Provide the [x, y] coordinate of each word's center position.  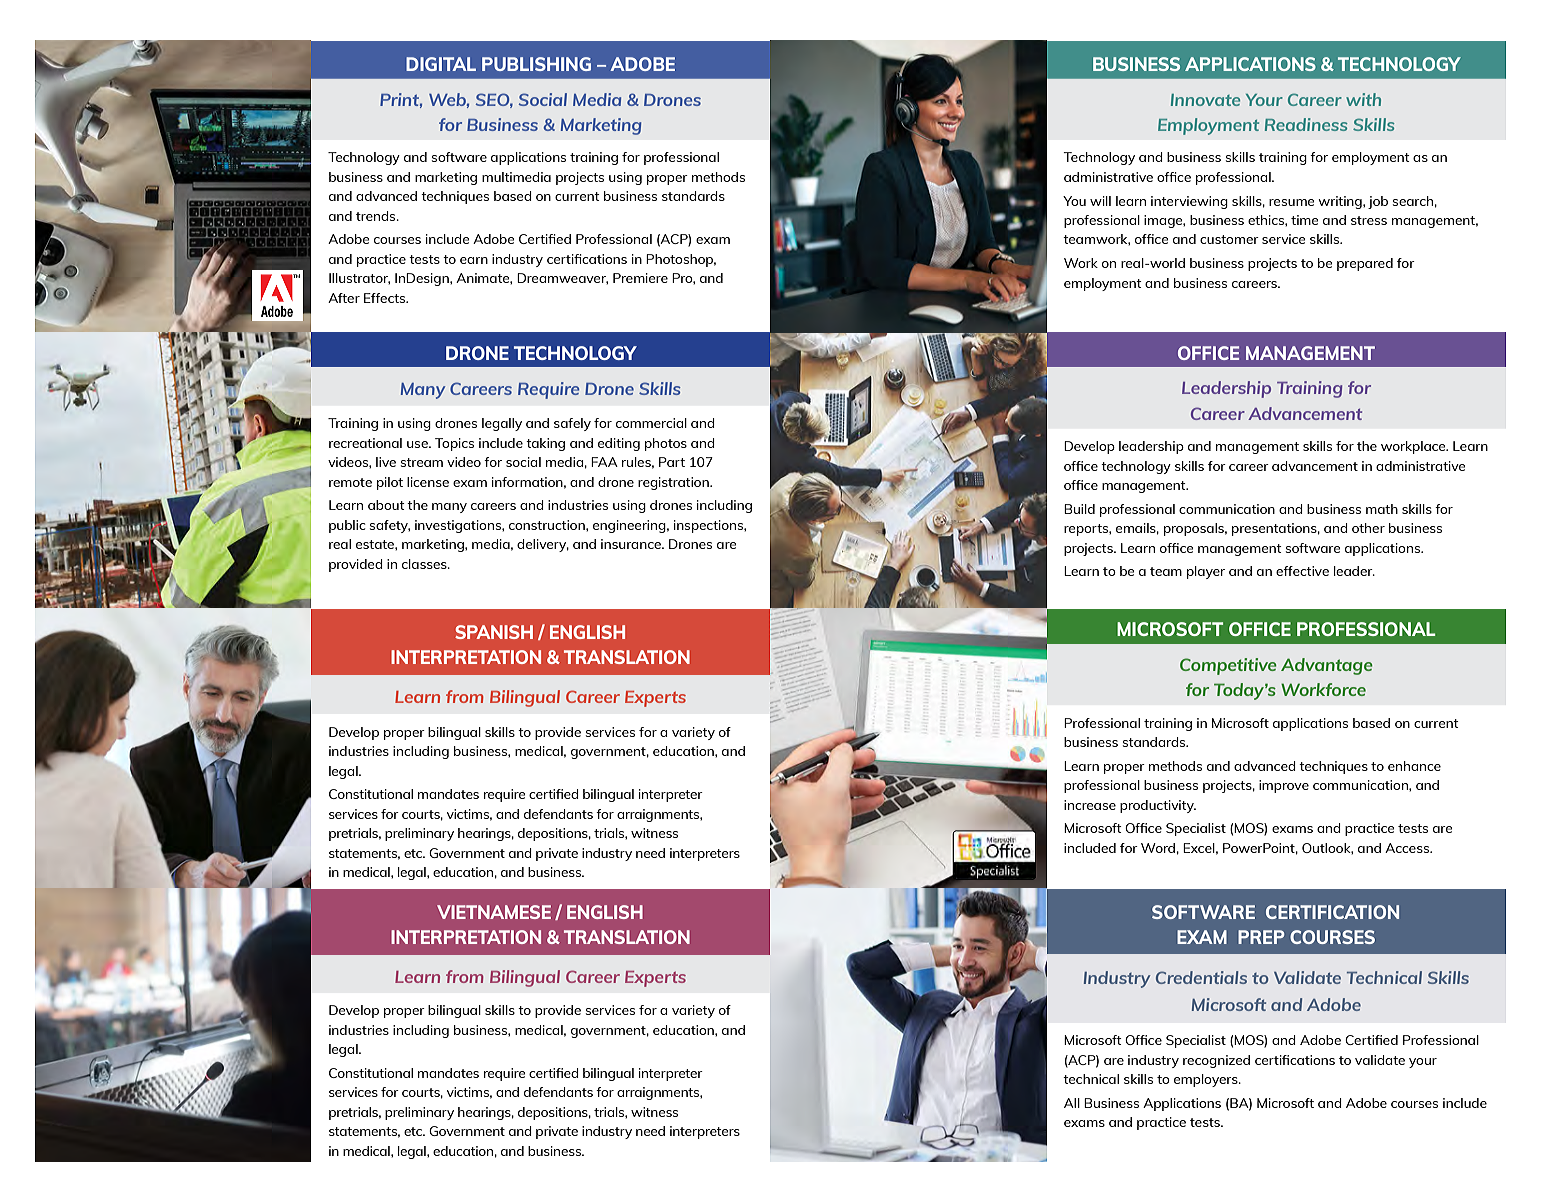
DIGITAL [441, 64]
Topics [454, 444]
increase [1090, 805]
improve [1284, 786]
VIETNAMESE [494, 912]
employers [1207, 1080]
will [1100, 201]
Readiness [1306, 124]
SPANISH [494, 632]
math [1382, 509]
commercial [651, 423]
